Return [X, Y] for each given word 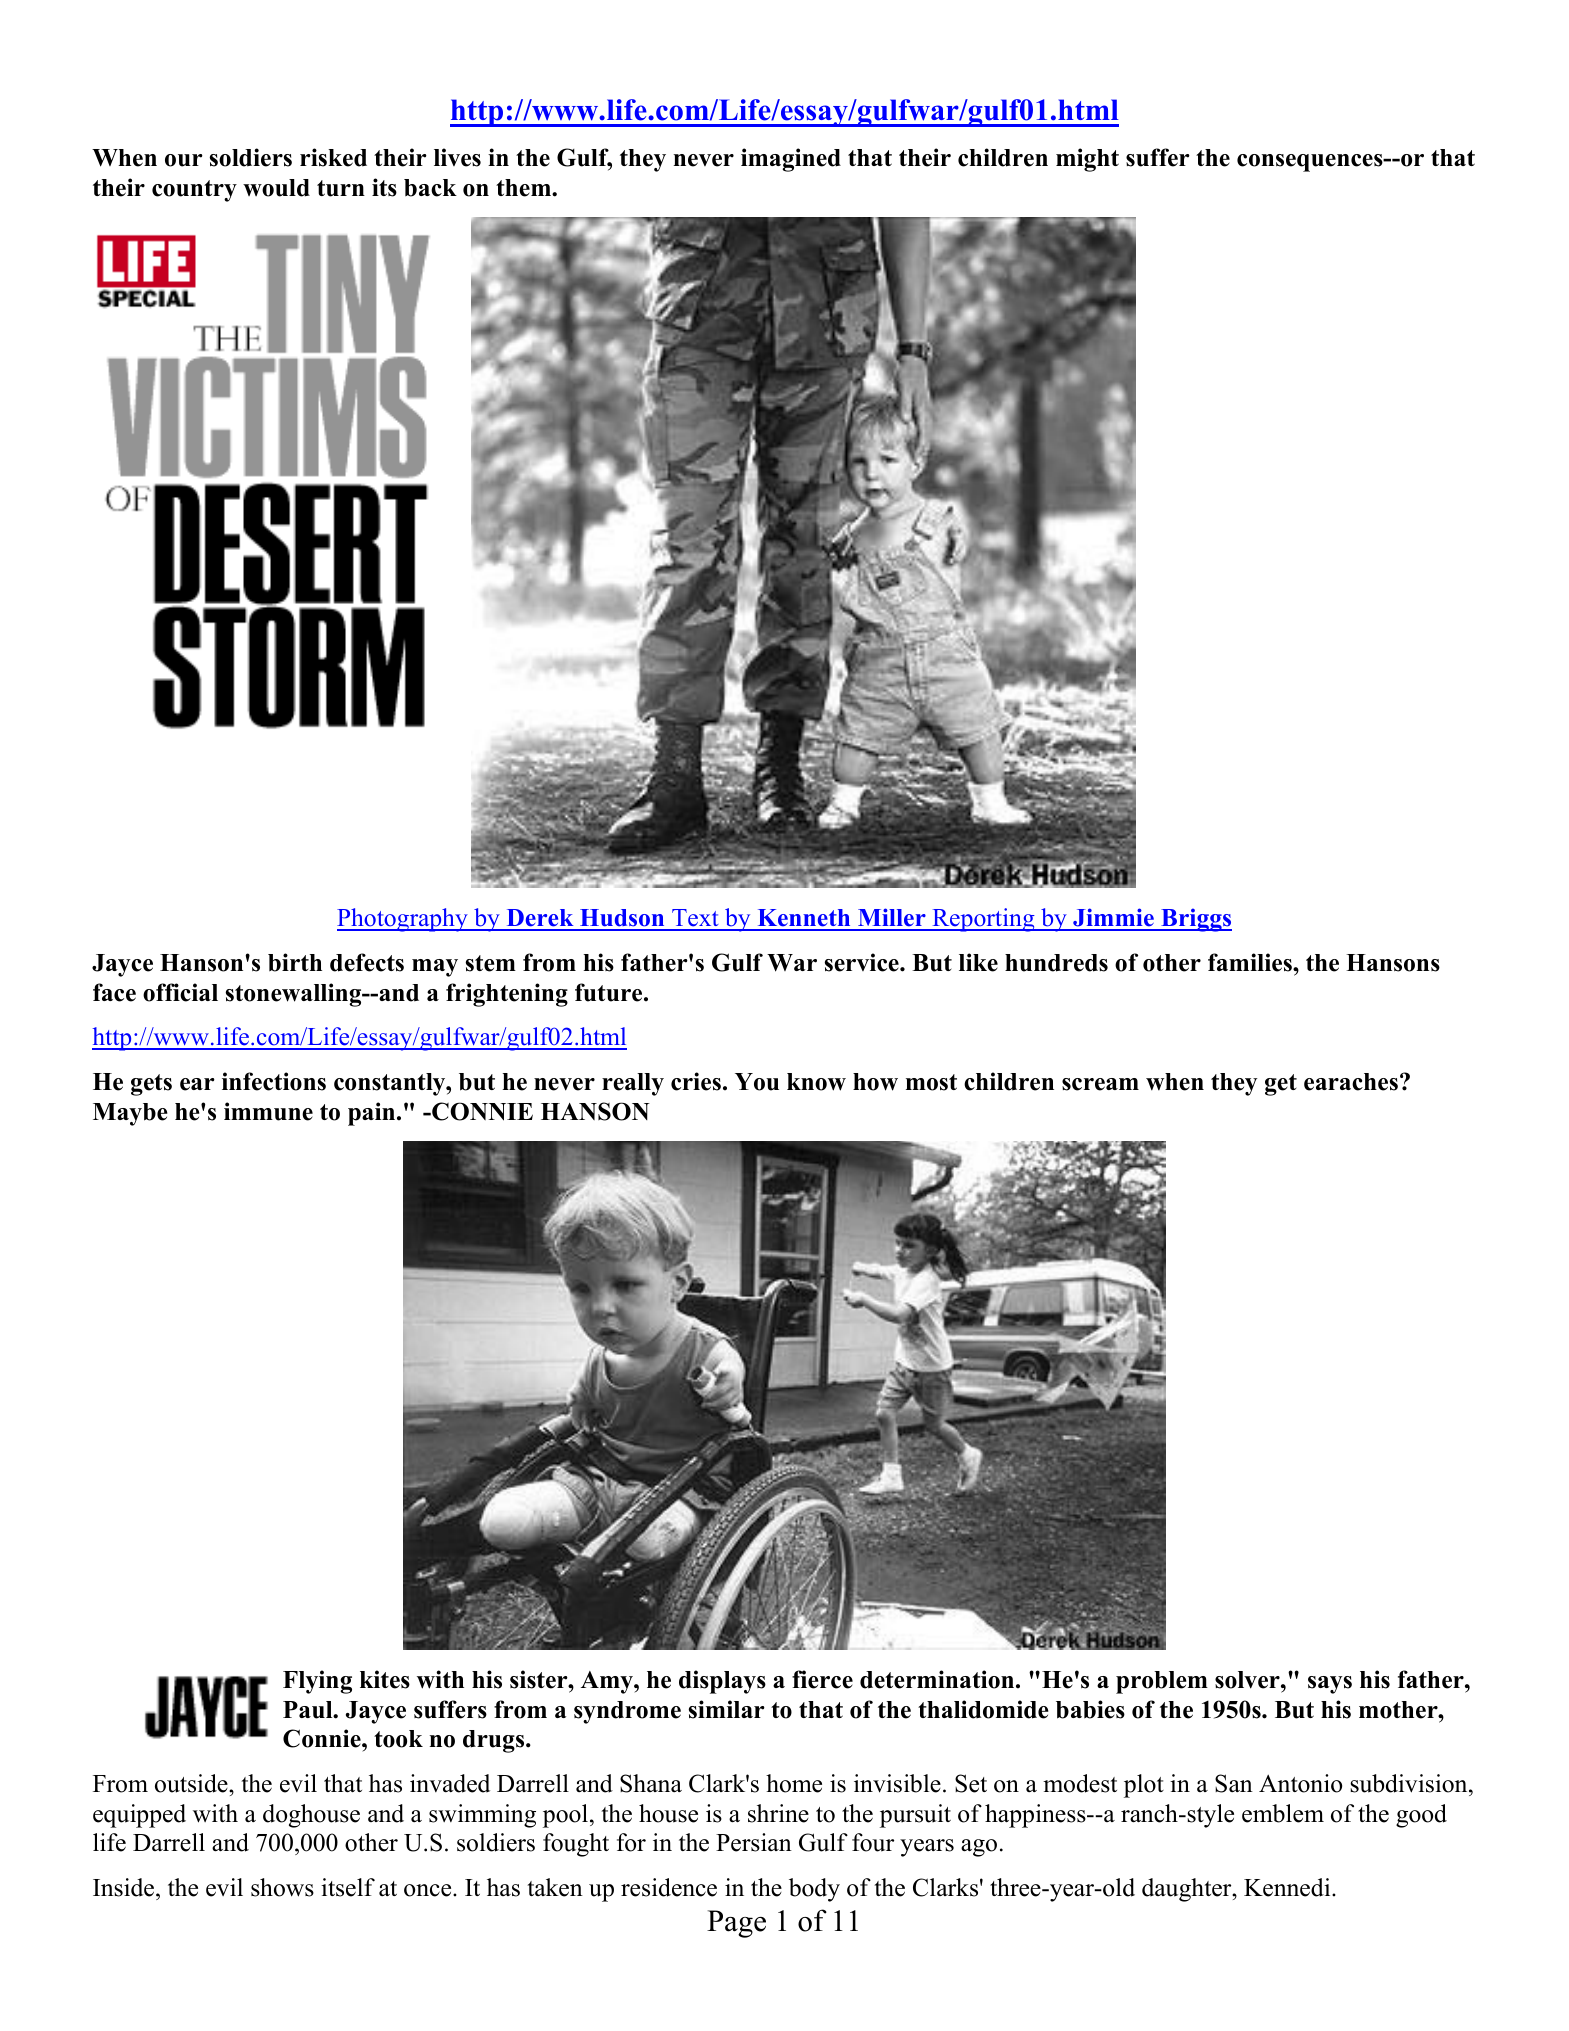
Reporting [983, 920]
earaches [1351, 1082]
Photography [403, 920]
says [1330, 1685]
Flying [317, 1682]
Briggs [1195, 920]
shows [282, 1887]
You [757, 1082]
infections [274, 1081]
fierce [822, 1679]
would [276, 188]
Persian [754, 1842]
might [1087, 160]
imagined [791, 160]
